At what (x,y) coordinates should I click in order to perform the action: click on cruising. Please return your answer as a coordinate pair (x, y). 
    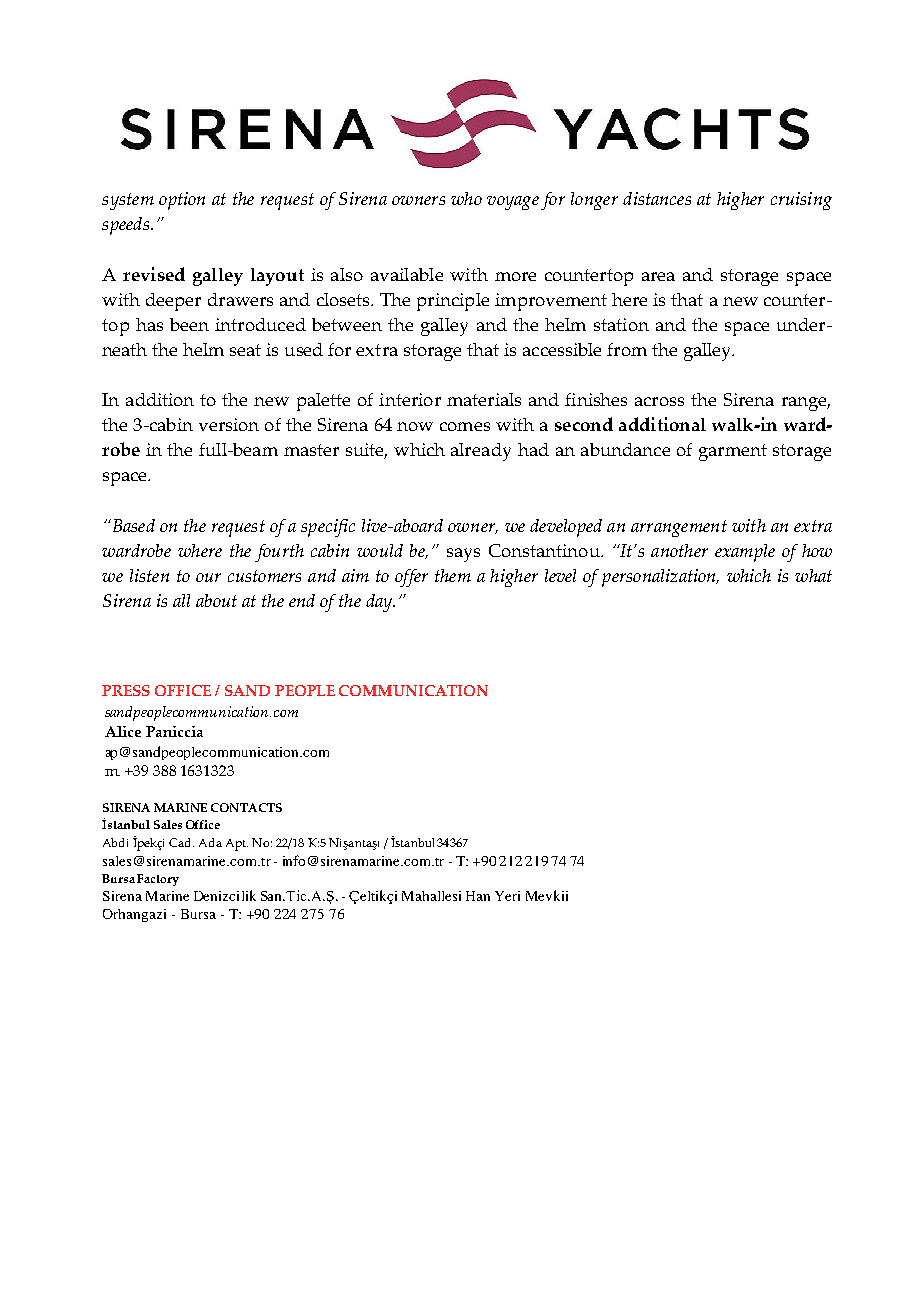
    Looking at the image, I should click on (801, 201).
